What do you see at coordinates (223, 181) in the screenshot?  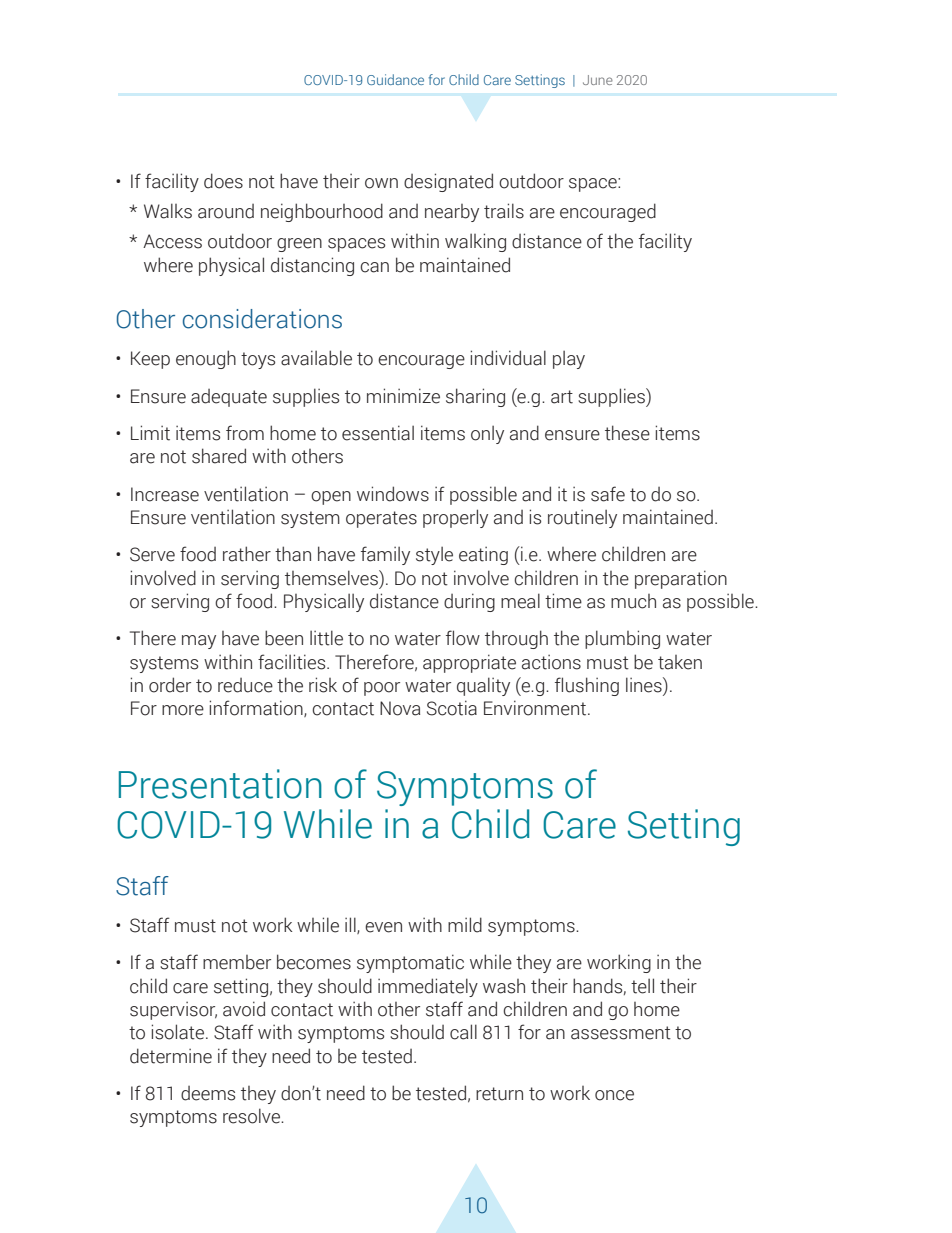 I see `does` at bounding box center [223, 181].
